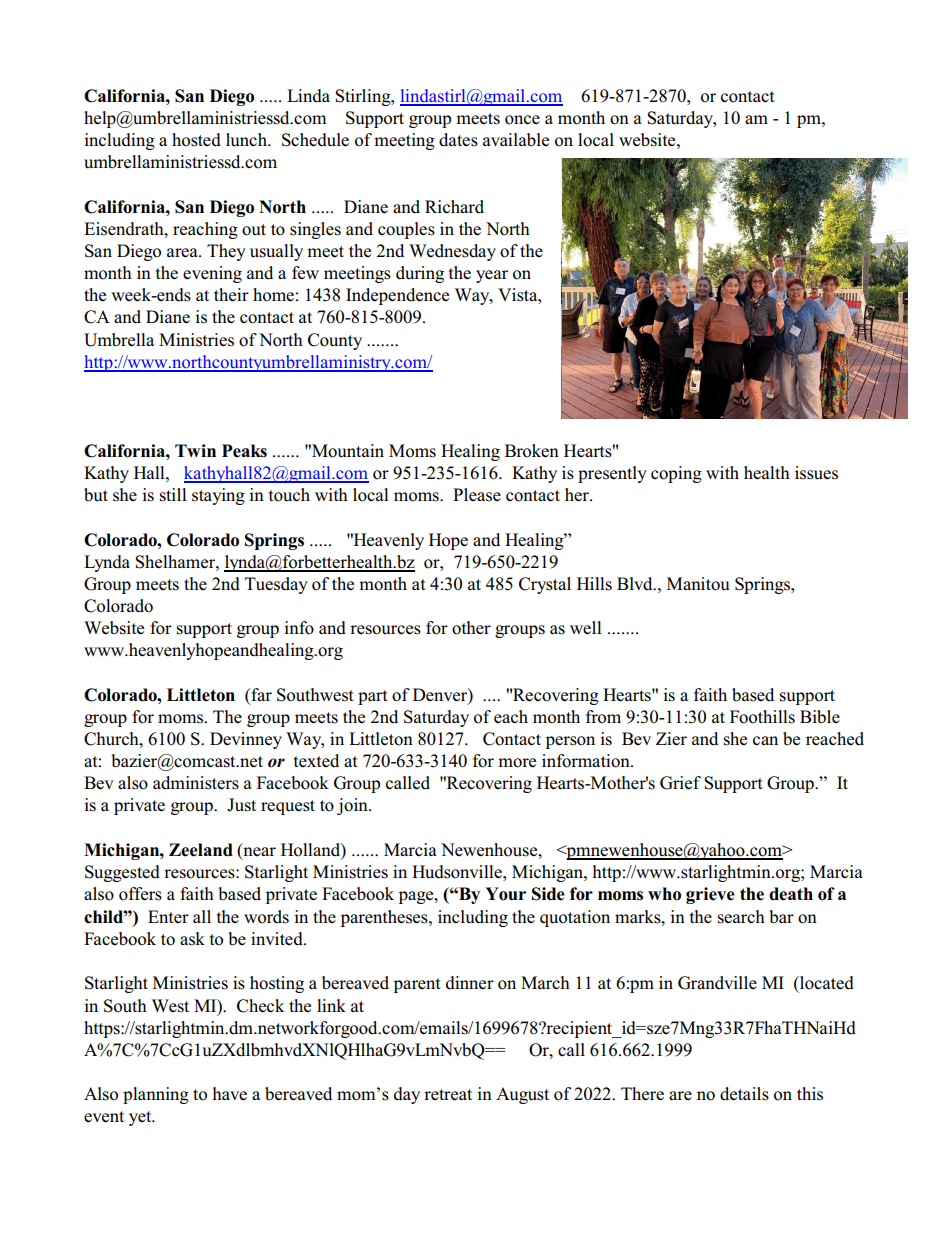  What do you see at coordinates (477, 495) in the screenshot?
I see `Please` at bounding box center [477, 495].
